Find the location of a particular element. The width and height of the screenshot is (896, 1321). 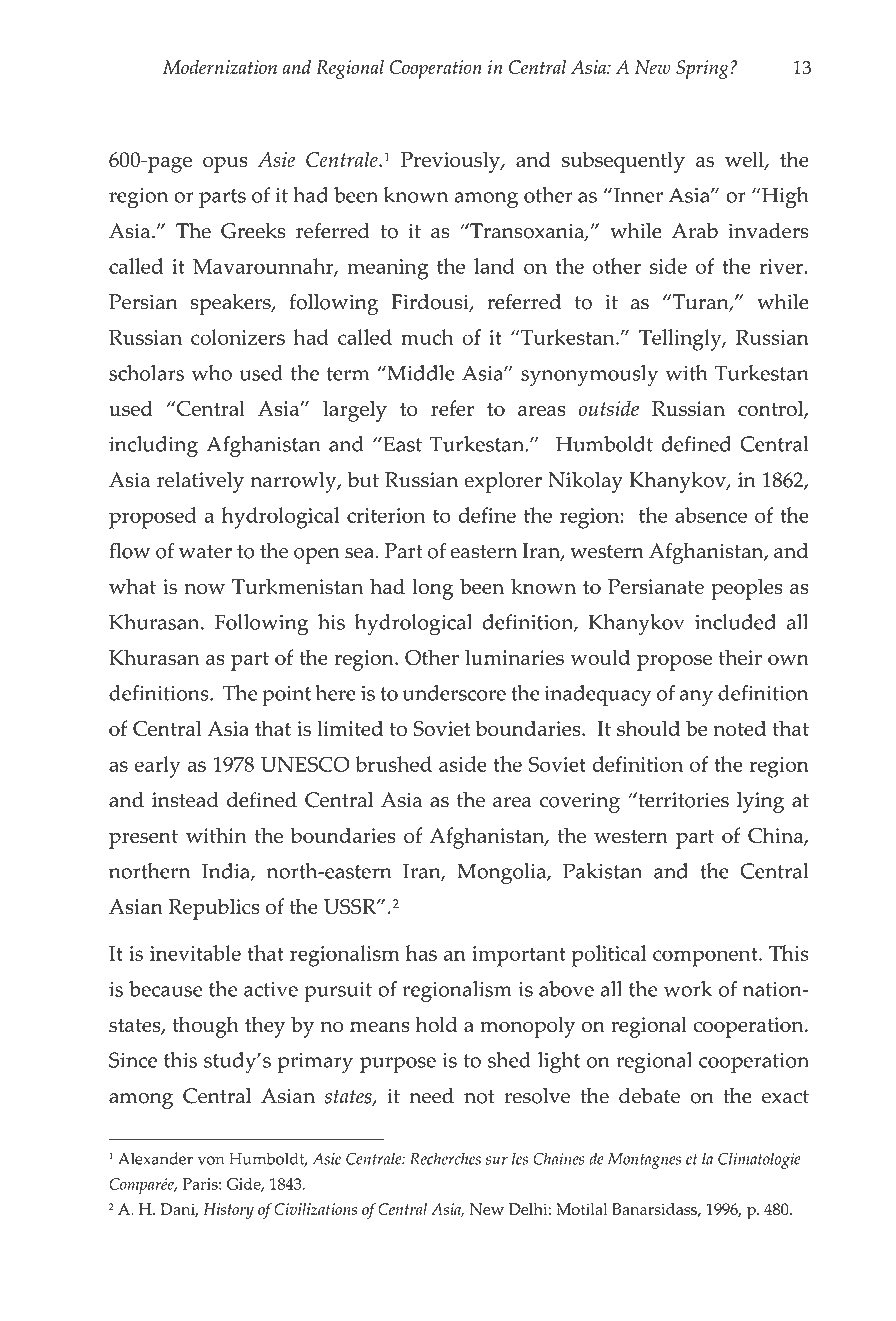

component is located at coordinates (706, 957).
